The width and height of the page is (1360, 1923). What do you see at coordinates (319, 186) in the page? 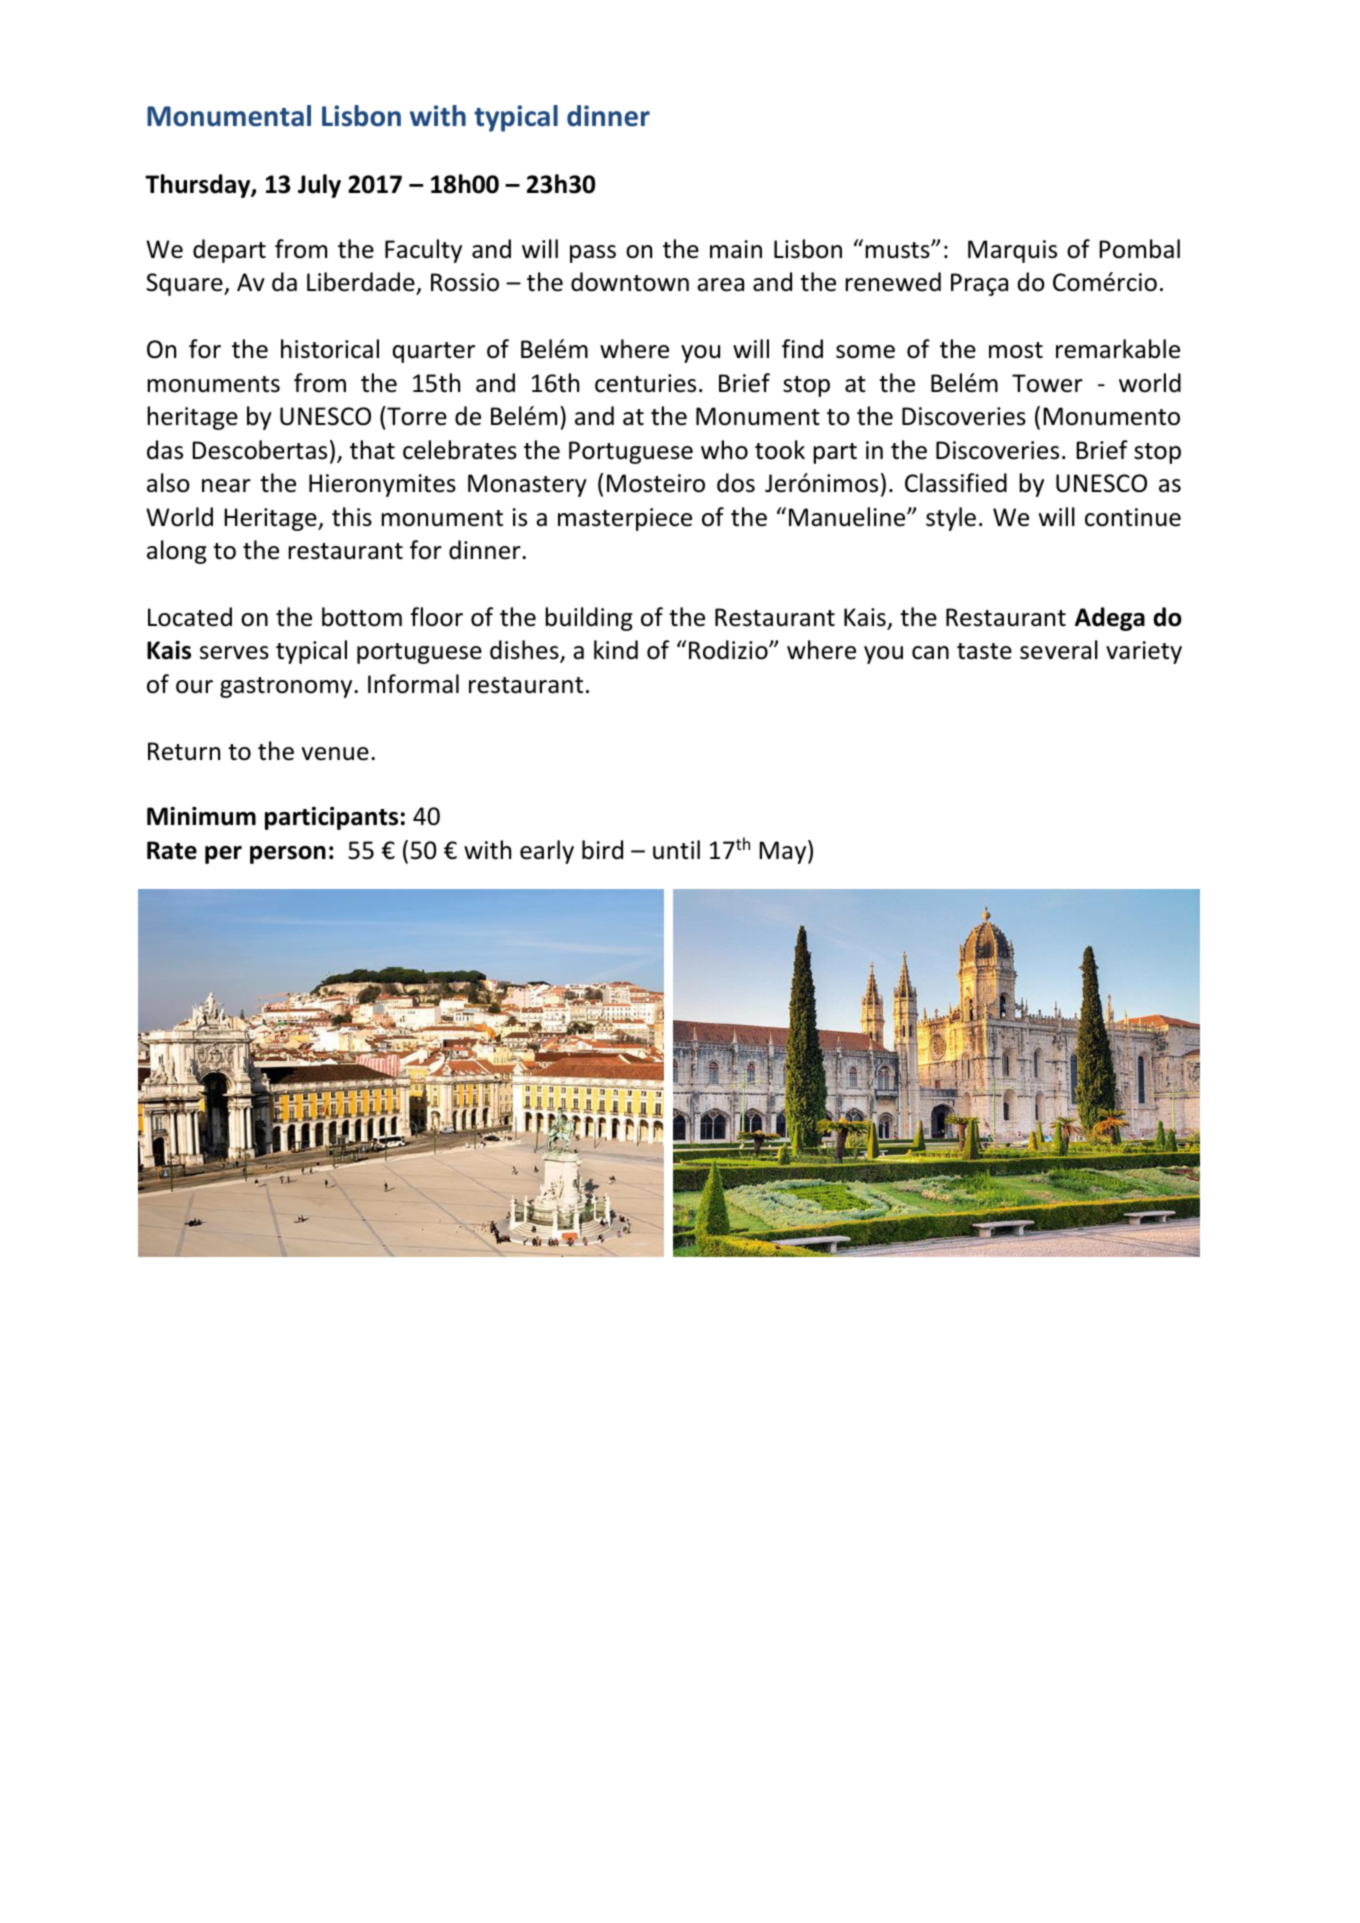
I see `July` at bounding box center [319, 186].
